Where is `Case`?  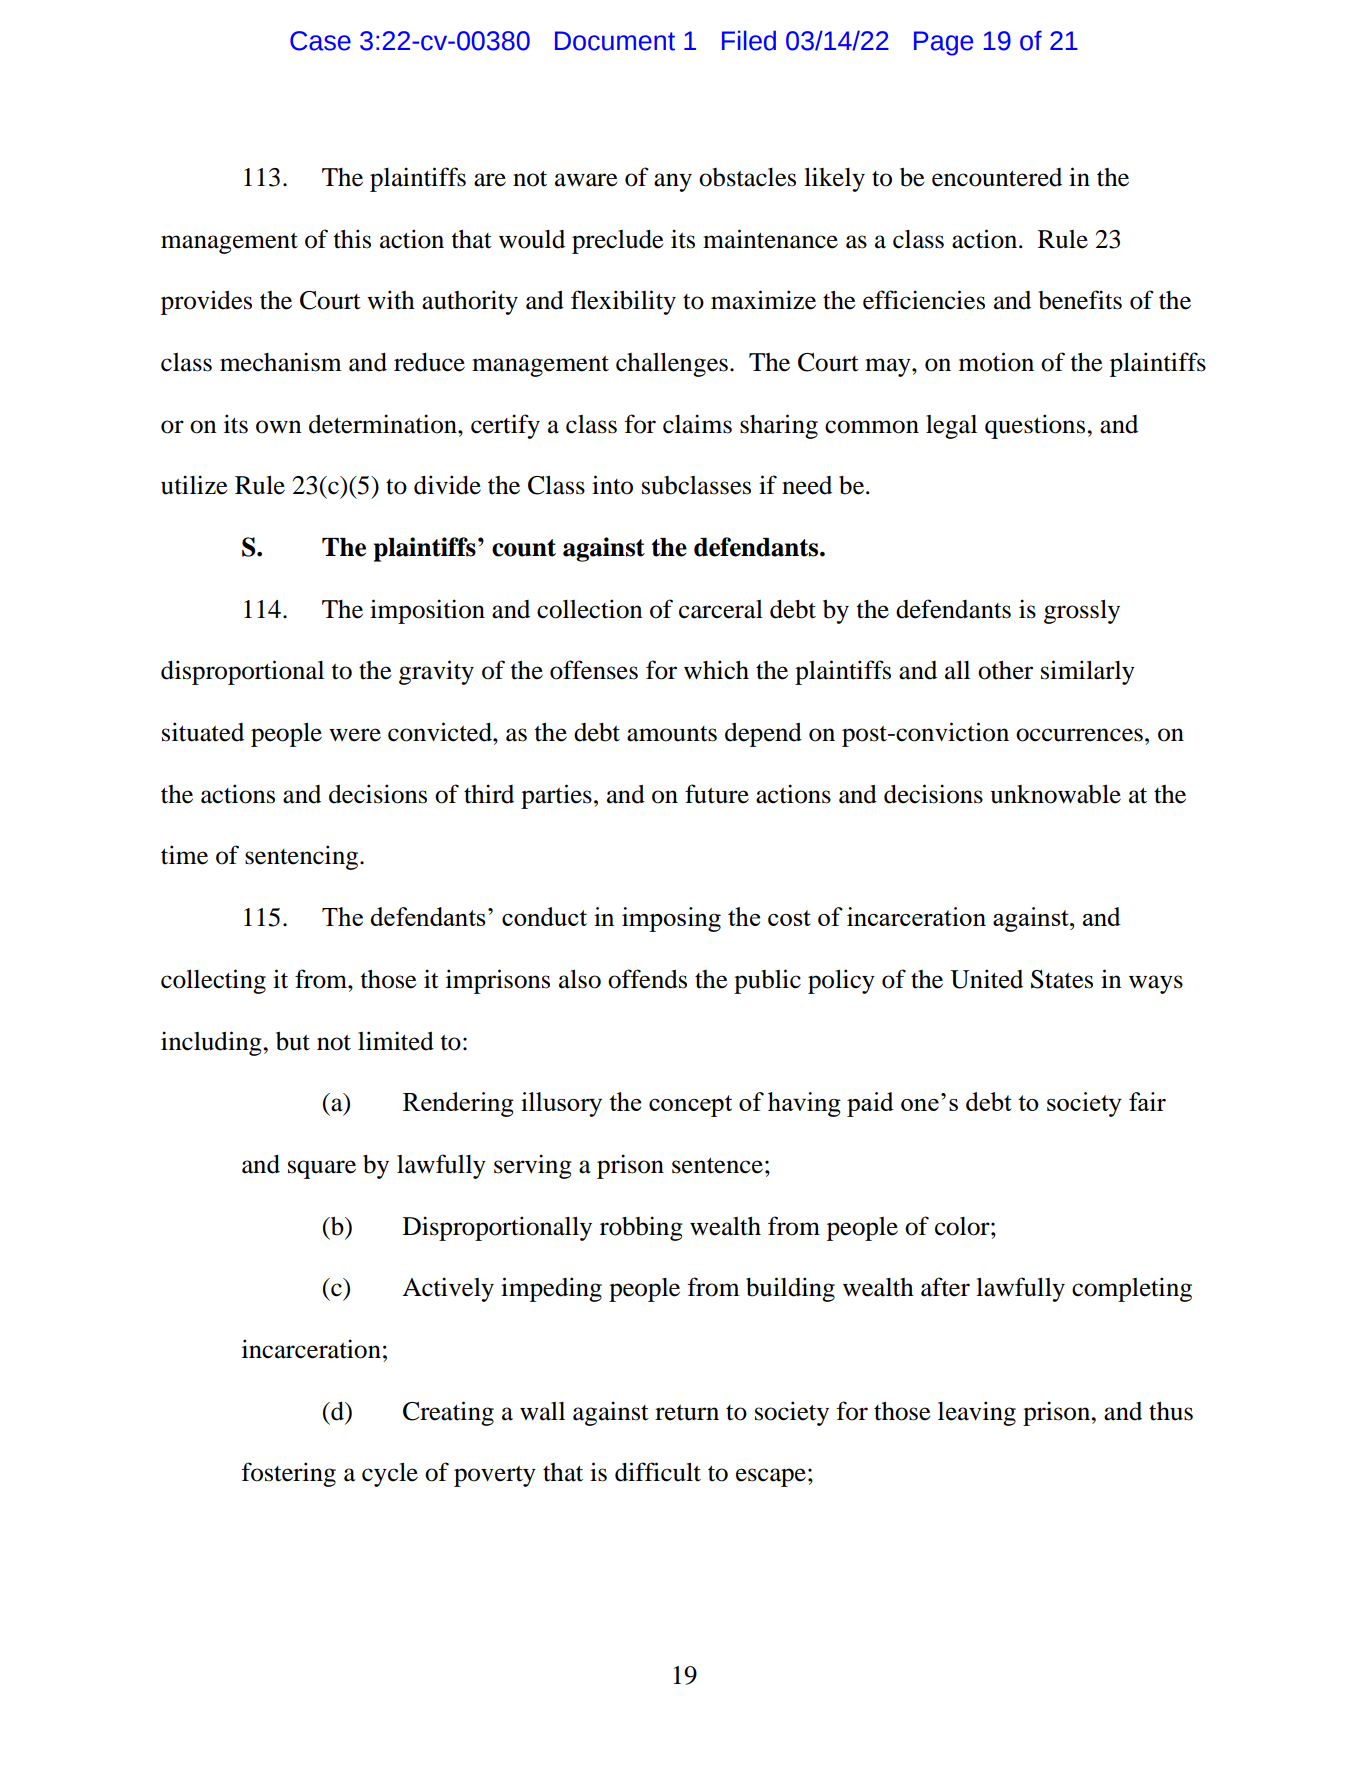 Case is located at coordinates (320, 41).
